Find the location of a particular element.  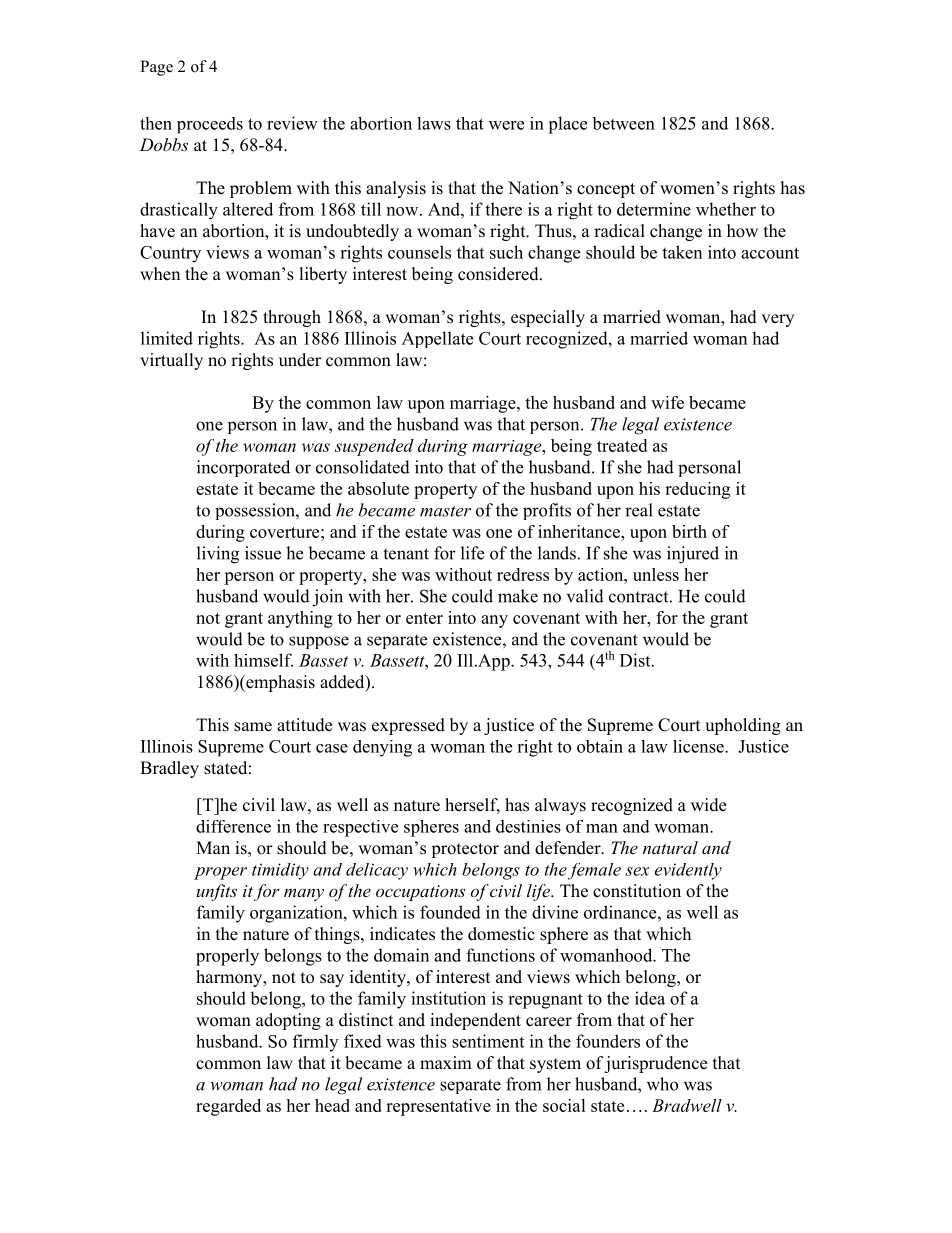

injured is located at coordinates (693, 555).
